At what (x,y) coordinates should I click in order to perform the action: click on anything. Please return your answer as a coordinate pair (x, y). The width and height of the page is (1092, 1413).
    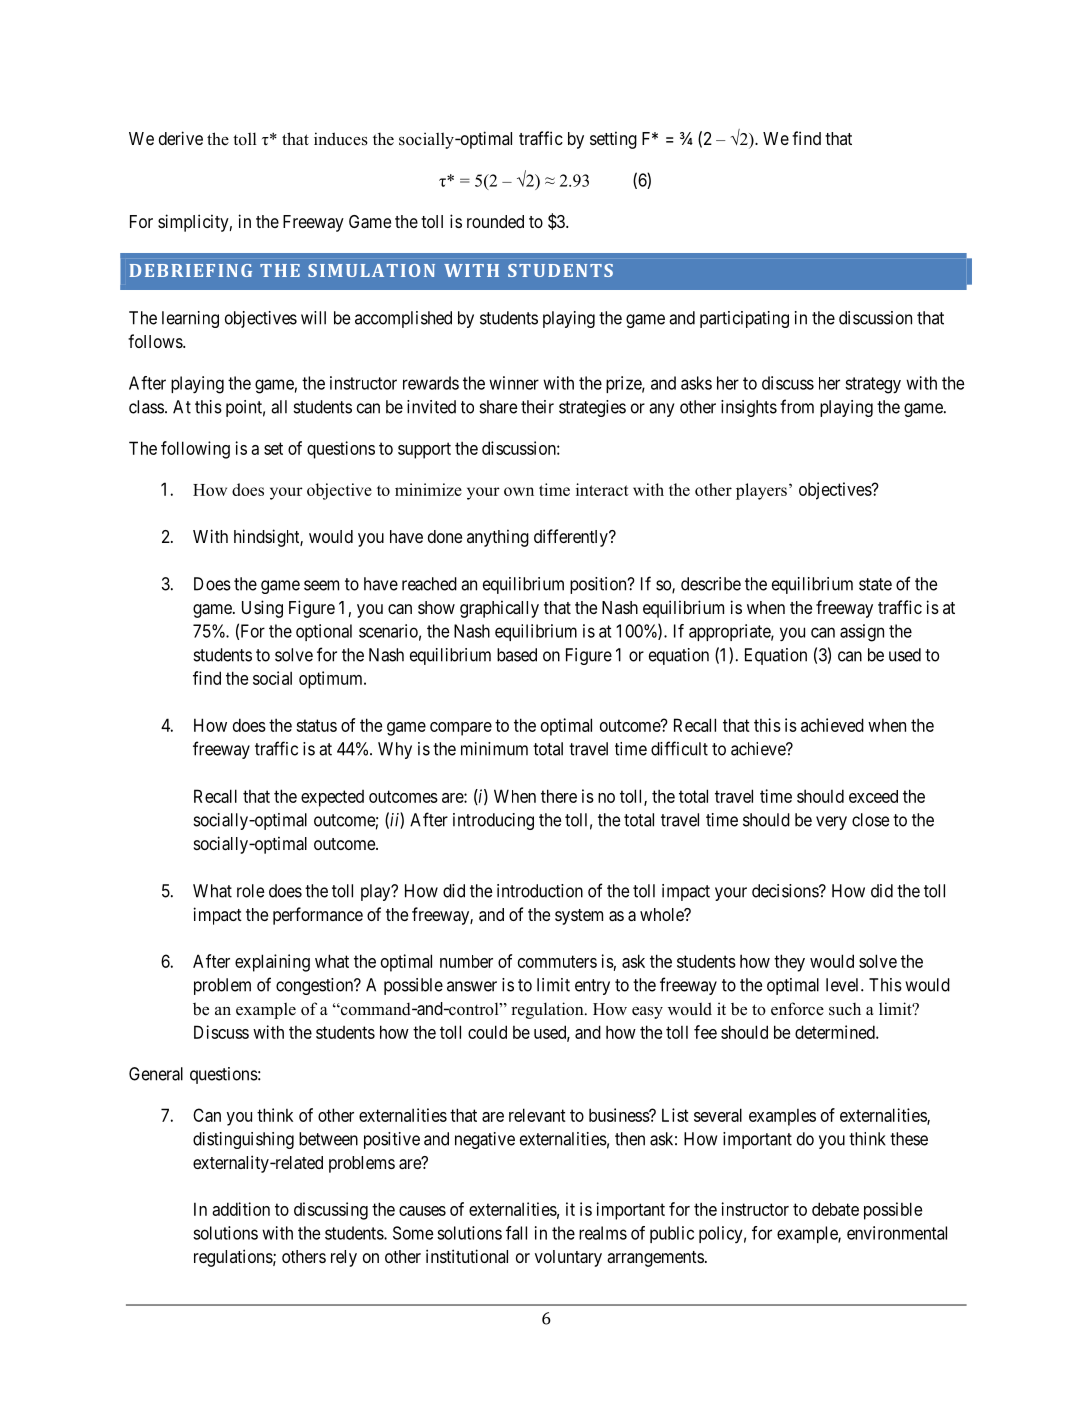
    Looking at the image, I should click on (498, 538).
